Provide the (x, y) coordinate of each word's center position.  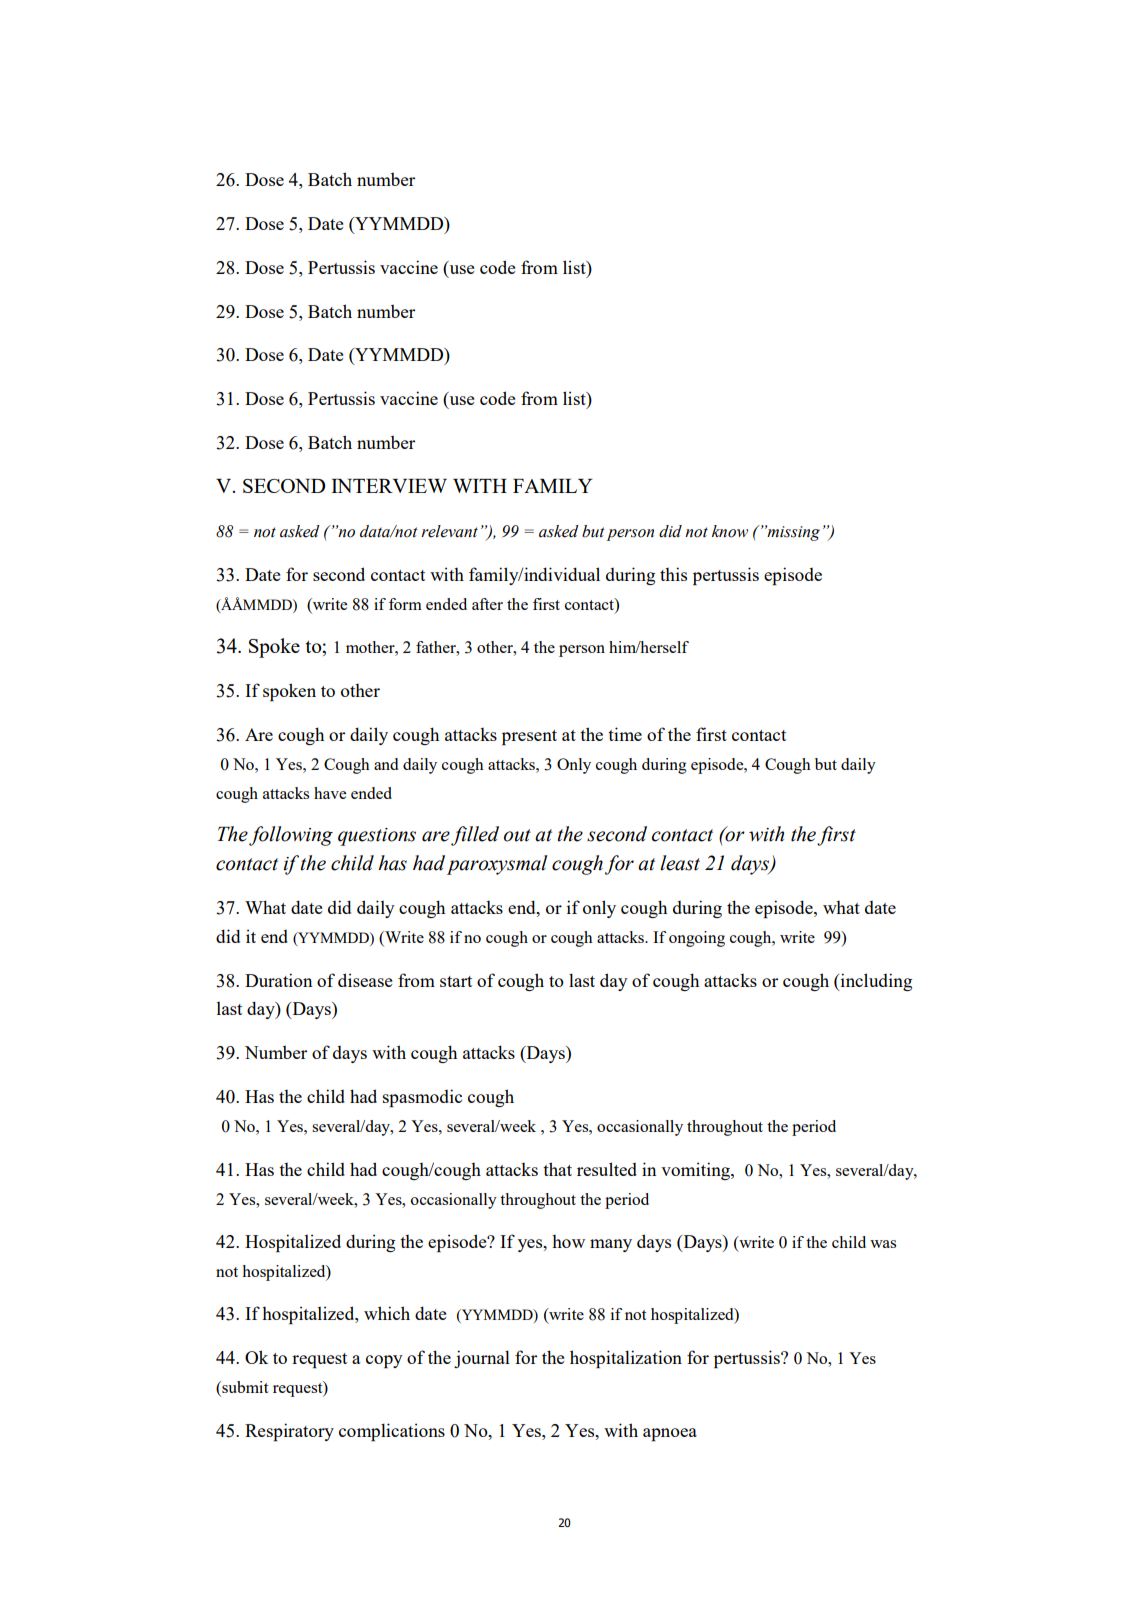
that (557, 1169)
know (730, 531)
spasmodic (422, 1098)
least (680, 863)
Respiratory (289, 1432)
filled (475, 836)
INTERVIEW (389, 485)
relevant (449, 531)
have (330, 793)
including (875, 982)
